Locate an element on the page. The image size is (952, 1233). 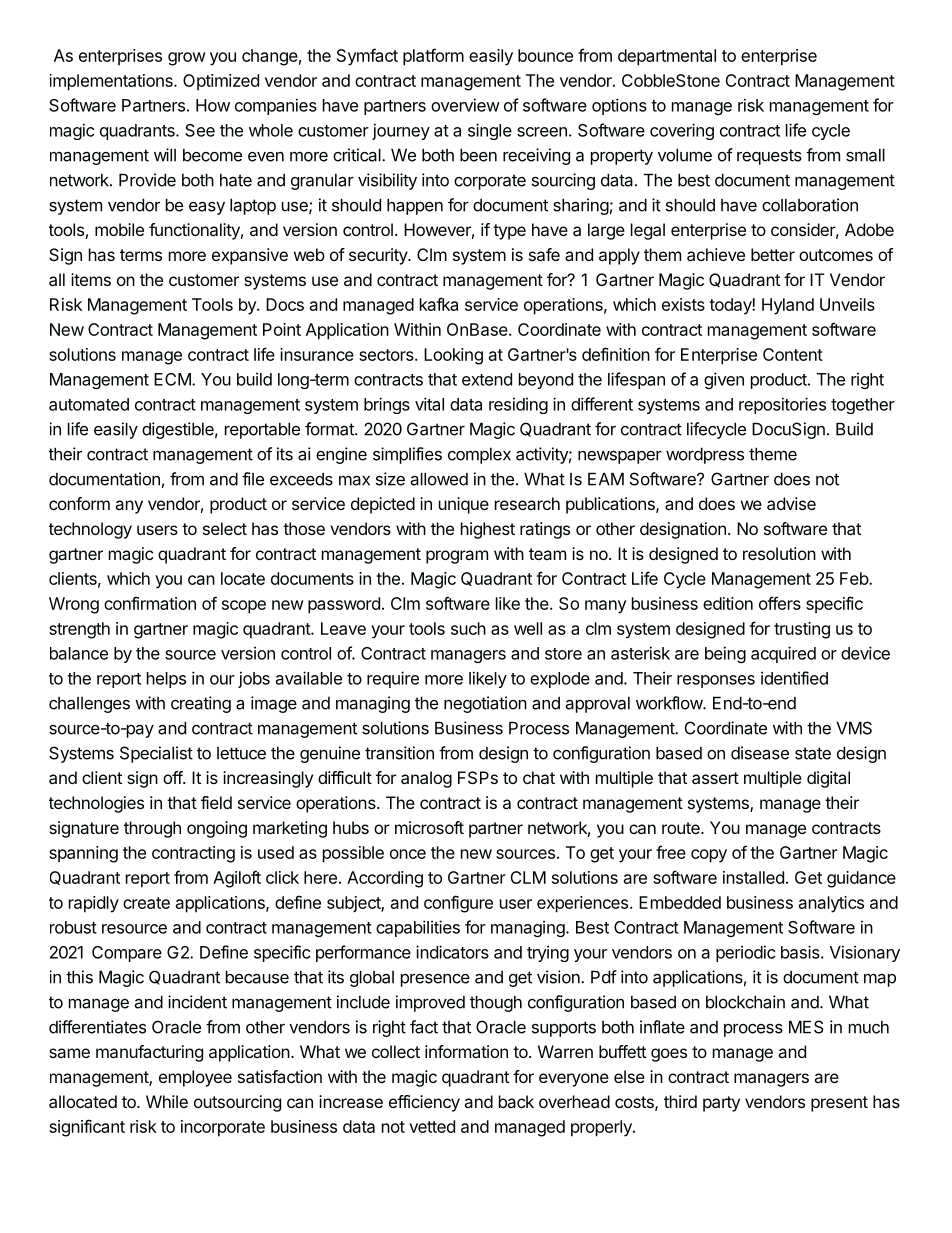
present is located at coordinates (839, 1104).
